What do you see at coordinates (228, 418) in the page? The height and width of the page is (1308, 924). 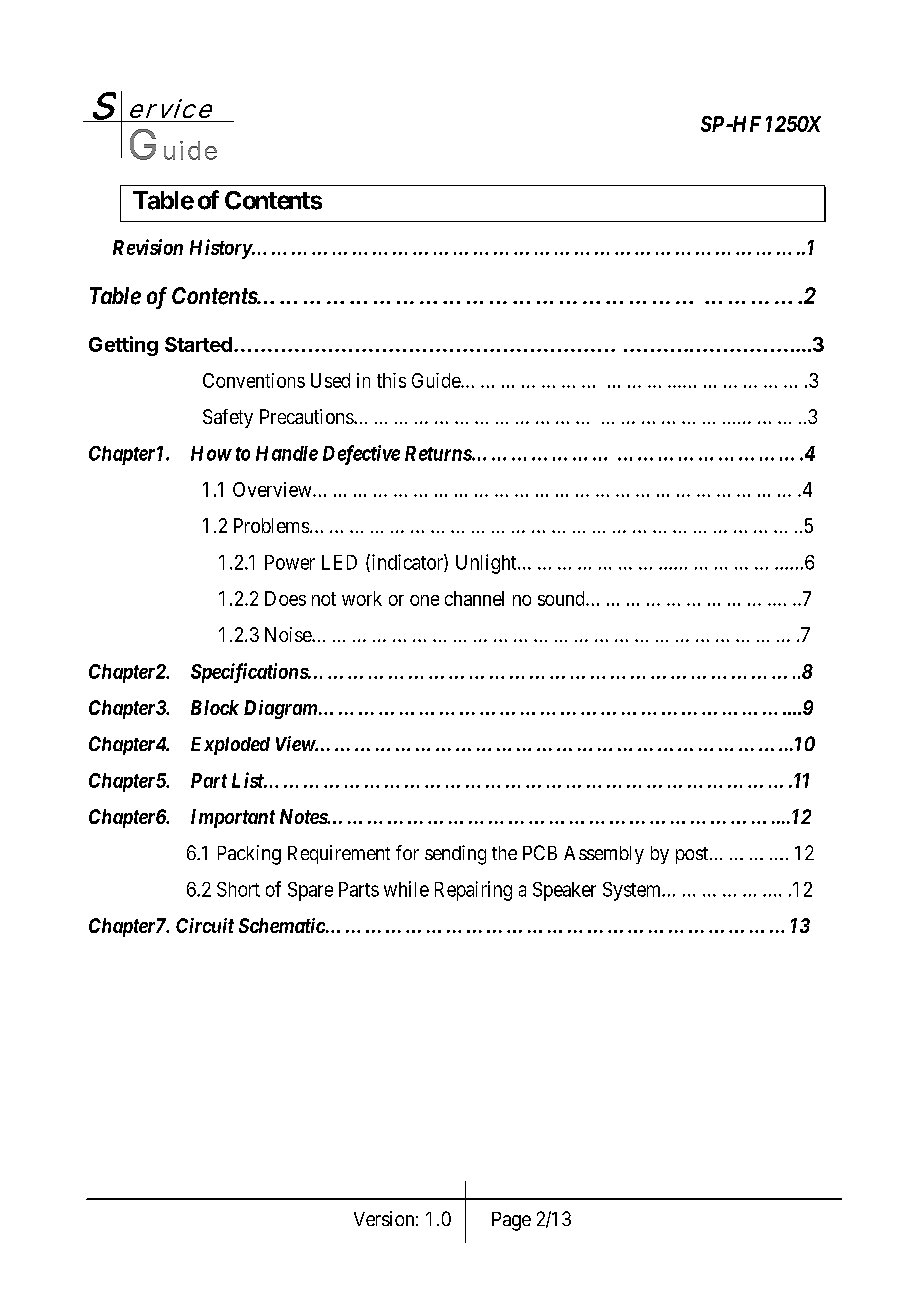 I see `Safety` at bounding box center [228, 418].
